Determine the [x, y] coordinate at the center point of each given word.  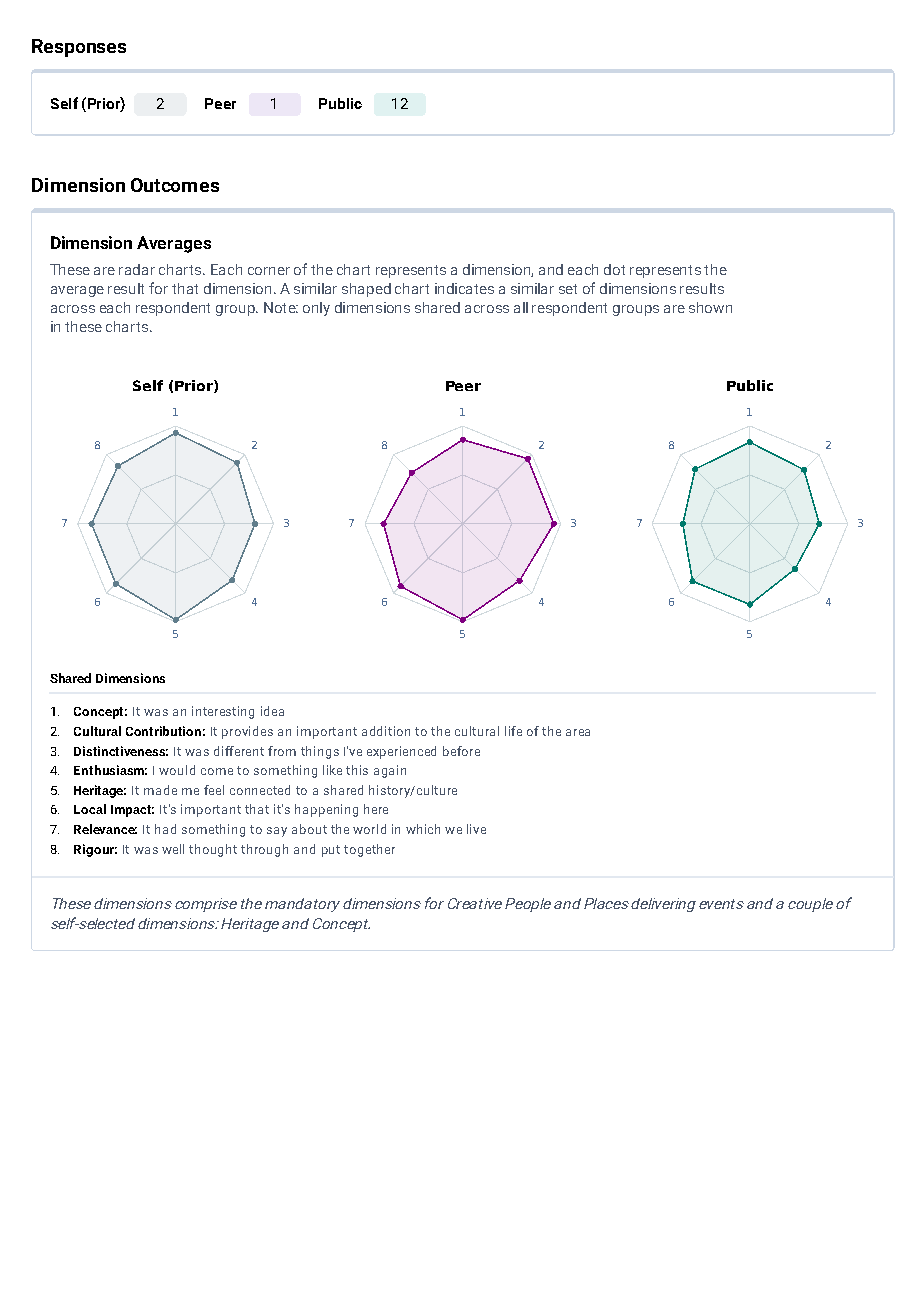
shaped [366, 290]
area [578, 732]
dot [614, 269]
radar [137, 269]
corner [269, 271]
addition [386, 731]
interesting [223, 712]
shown [710, 307]
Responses [79, 48]
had [165, 829]
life [513, 731]
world [369, 829]
